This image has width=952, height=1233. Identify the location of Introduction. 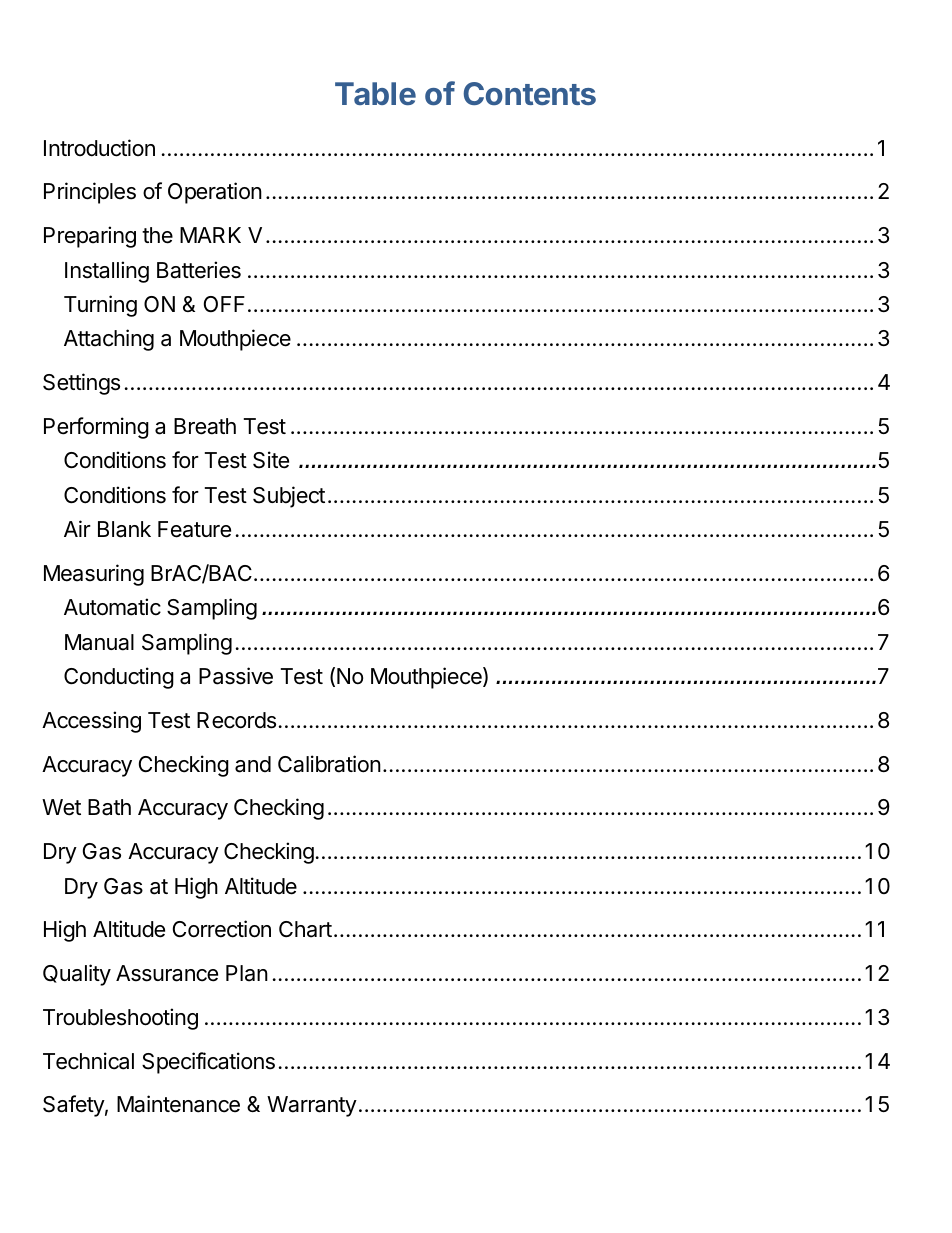
(99, 148).
